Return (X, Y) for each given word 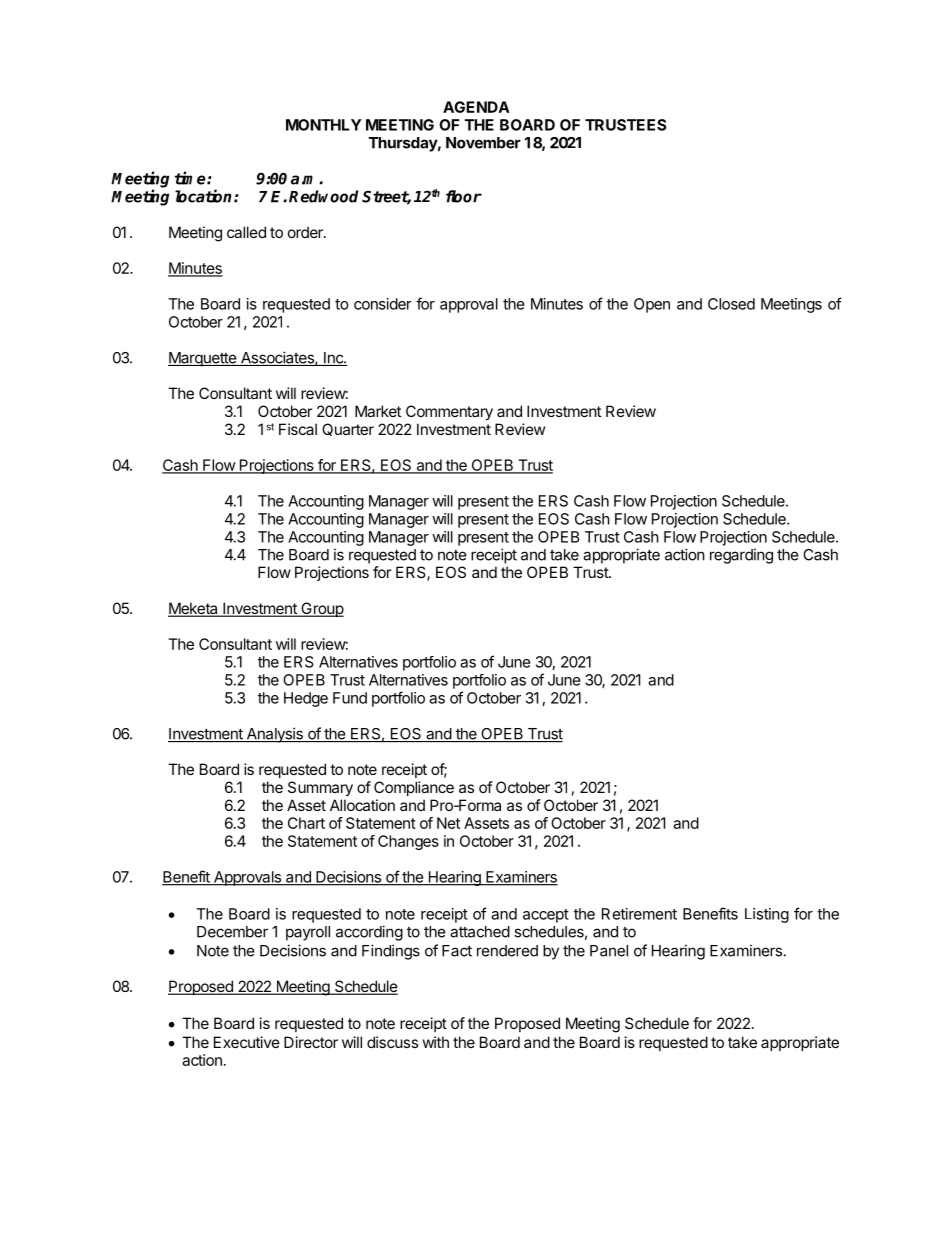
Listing (767, 915)
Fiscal (298, 429)
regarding (741, 556)
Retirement (639, 914)
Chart (306, 823)
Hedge (306, 699)
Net (448, 823)
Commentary (449, 412)
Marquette (203, 359)
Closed (731, 304)
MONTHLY (323, 125)
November (483, 143)
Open (652, 305)
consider (383, 304)
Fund (350, 698)
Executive (247, 1042)
